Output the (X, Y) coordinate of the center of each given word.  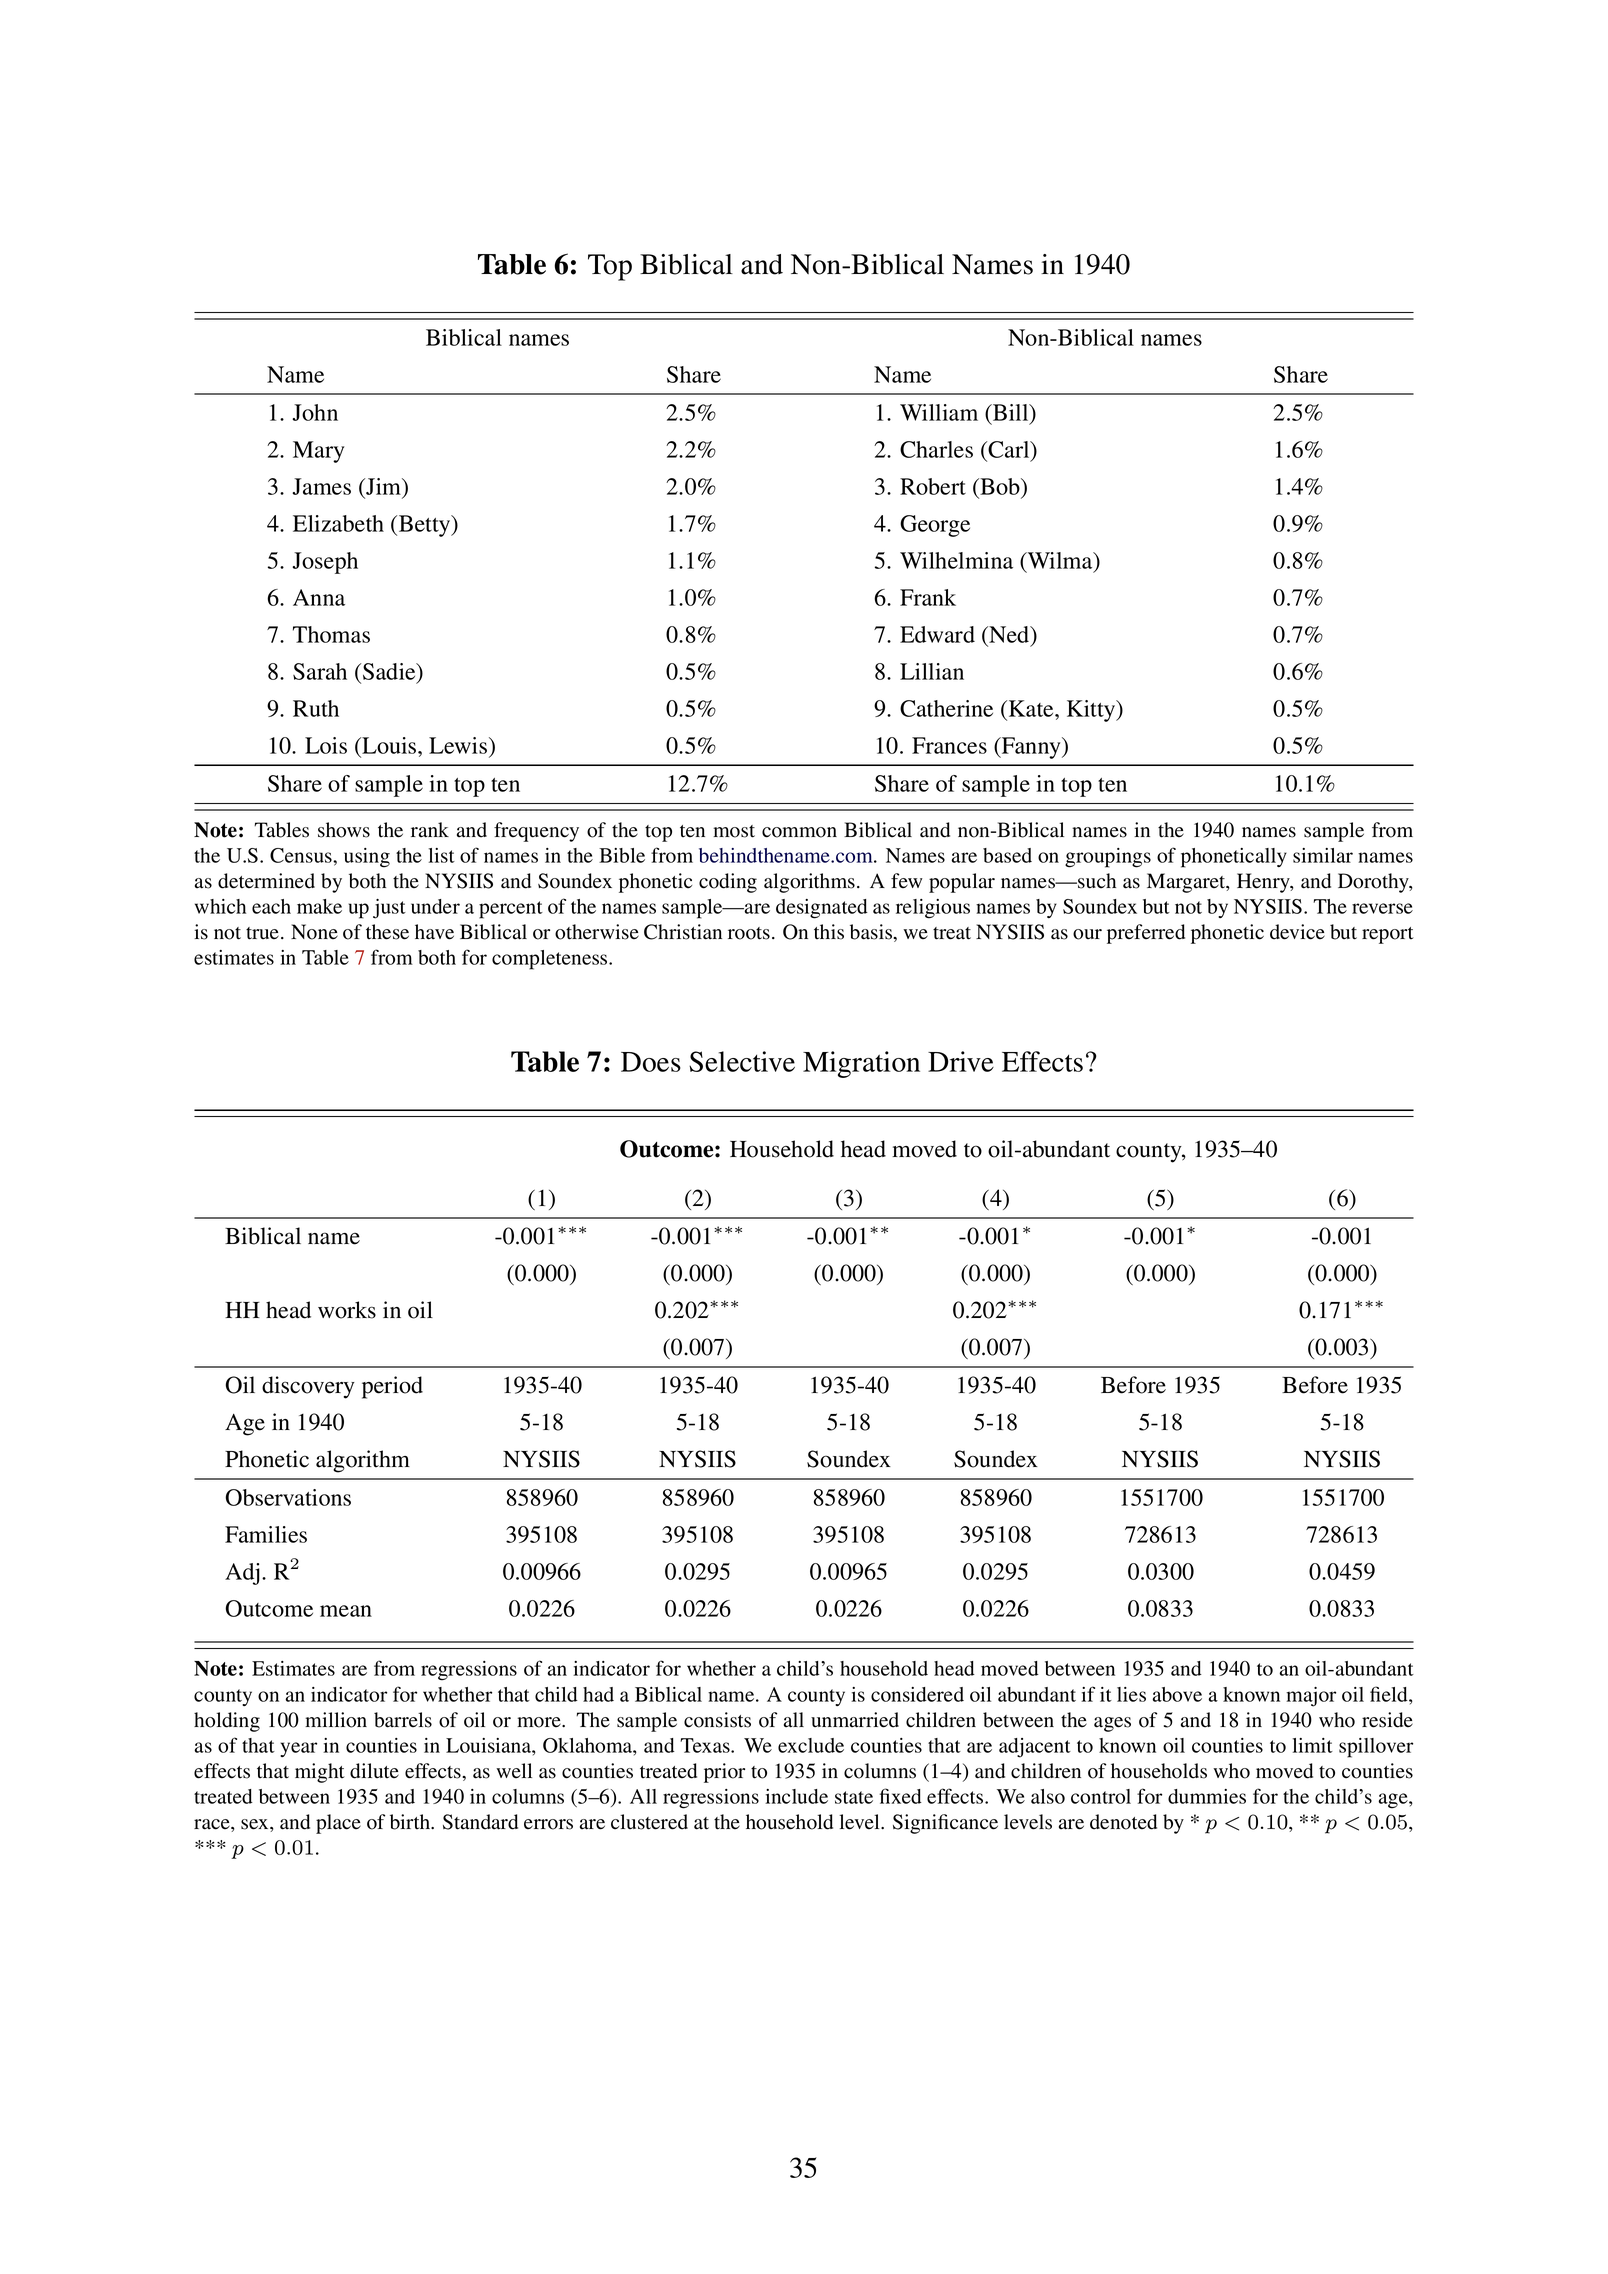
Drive (961, 1061)
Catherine (946, 708)
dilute (374, 1771)
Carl (1009, 449)
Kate (1032, 708)
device (1297, 932)
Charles (936, 449)
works (347, 1310)
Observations (288, 1497)
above (1177, 1694)
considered (917, 1694)
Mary (318, 452)
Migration (861, 1064)
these (387, 932)
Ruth (316, 708)
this (829, 932)
